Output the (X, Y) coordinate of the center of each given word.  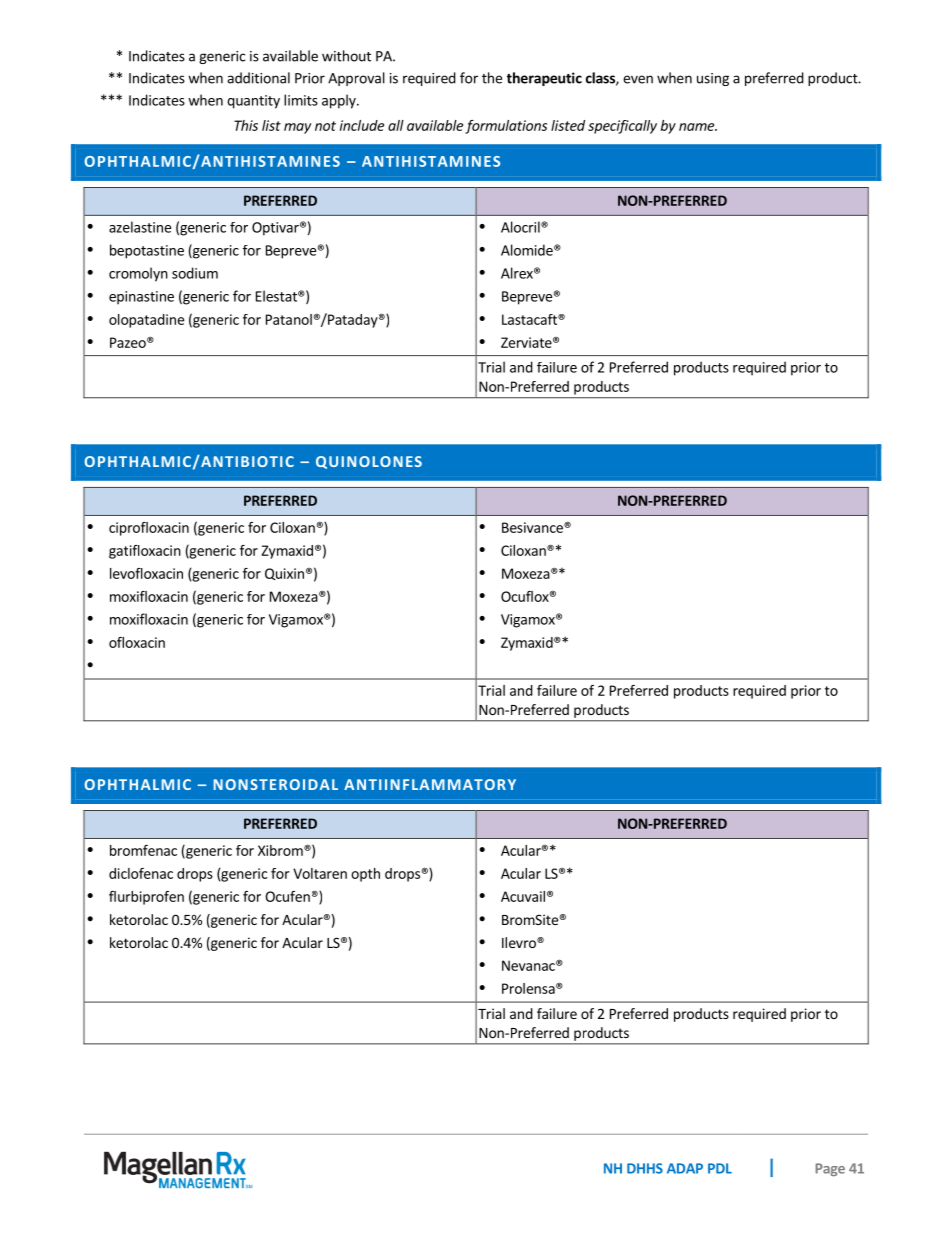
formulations (506, 127)
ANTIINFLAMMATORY (430, 784)
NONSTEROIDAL (275, 784)
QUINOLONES (369, 462)
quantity (253, 102)
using (713, 79)
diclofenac (141, 873)
